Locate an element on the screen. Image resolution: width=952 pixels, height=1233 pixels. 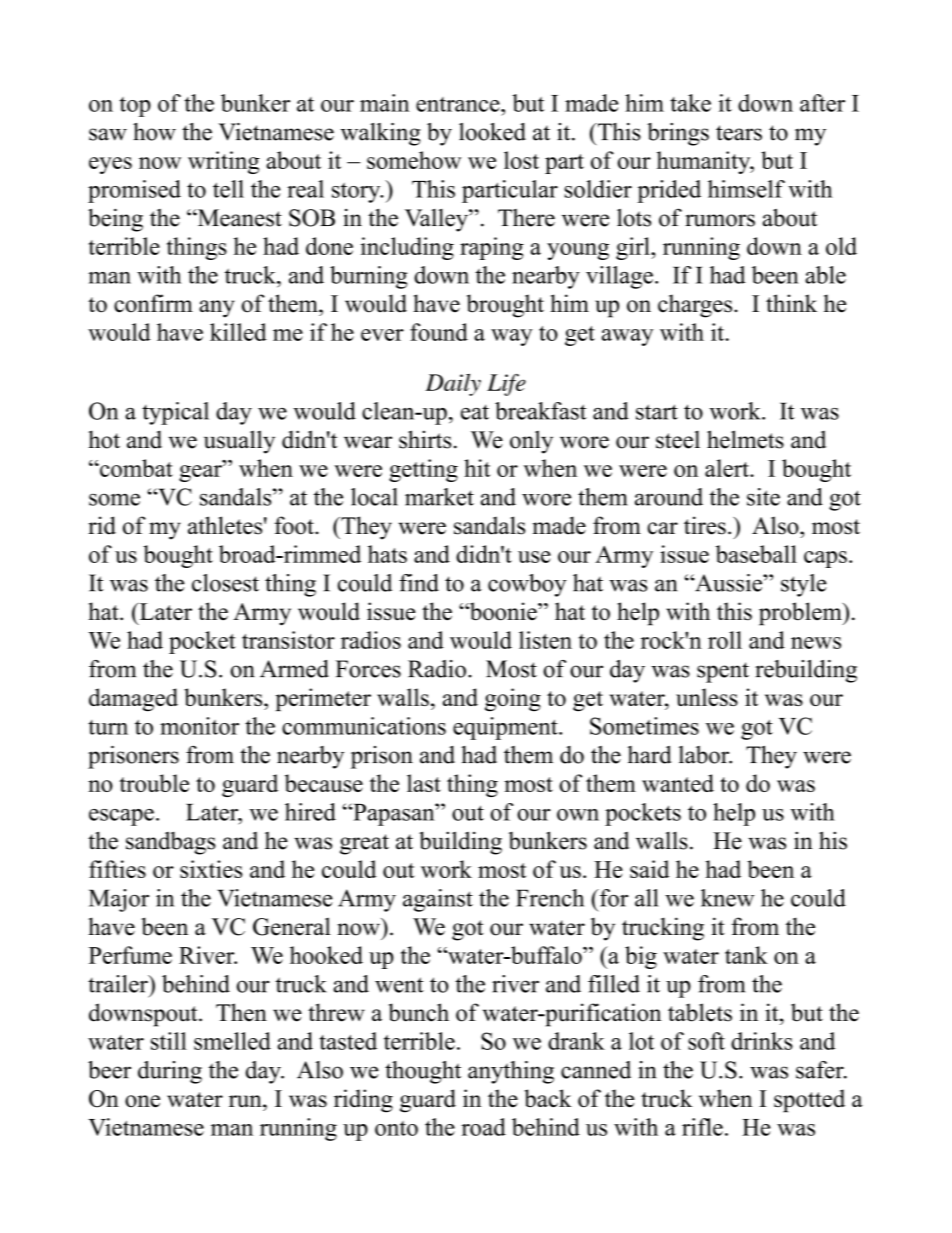
during is located at coordinates (170, 1072).
